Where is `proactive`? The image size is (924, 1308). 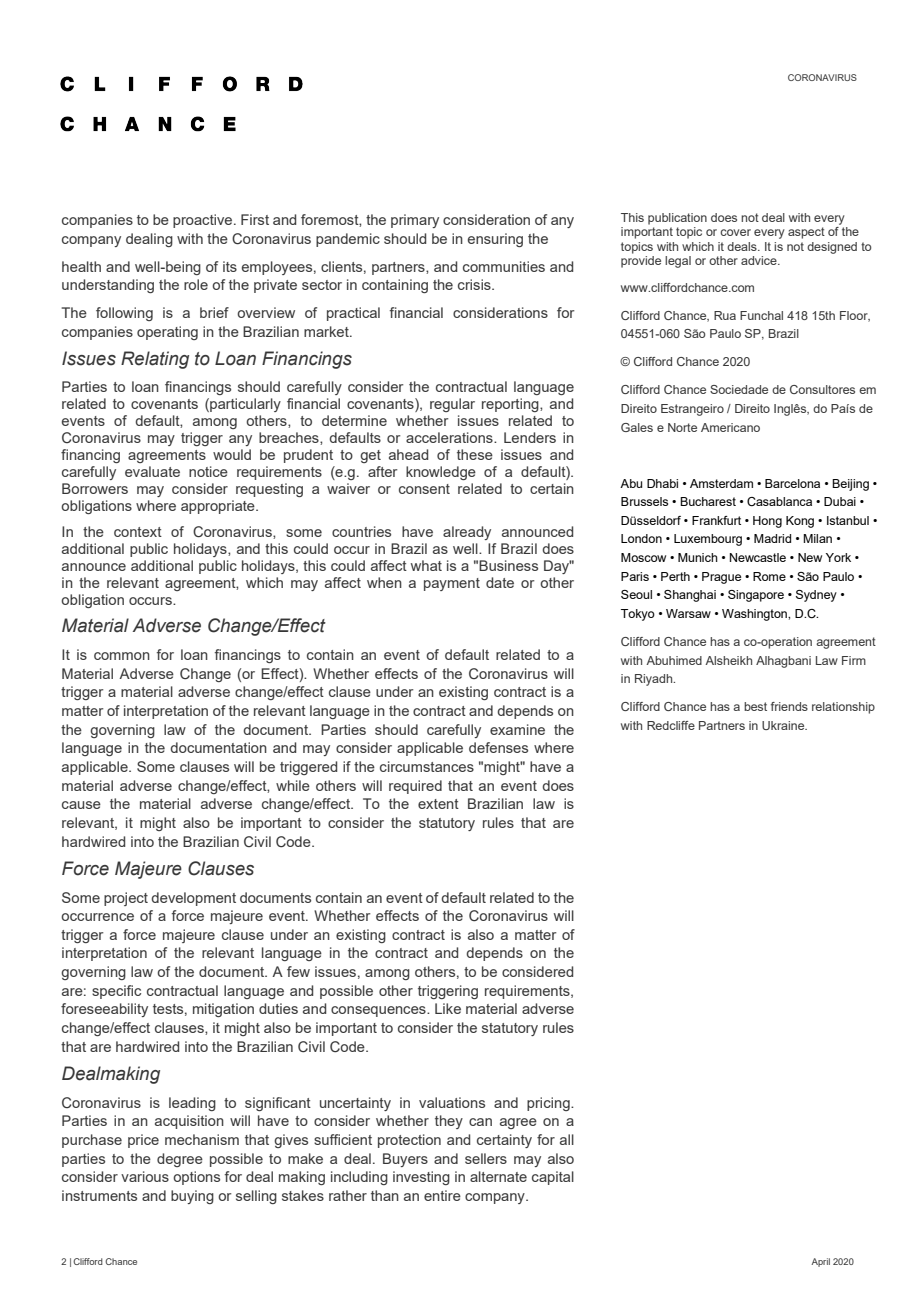
proactive is located at coordinates (204, 221).
